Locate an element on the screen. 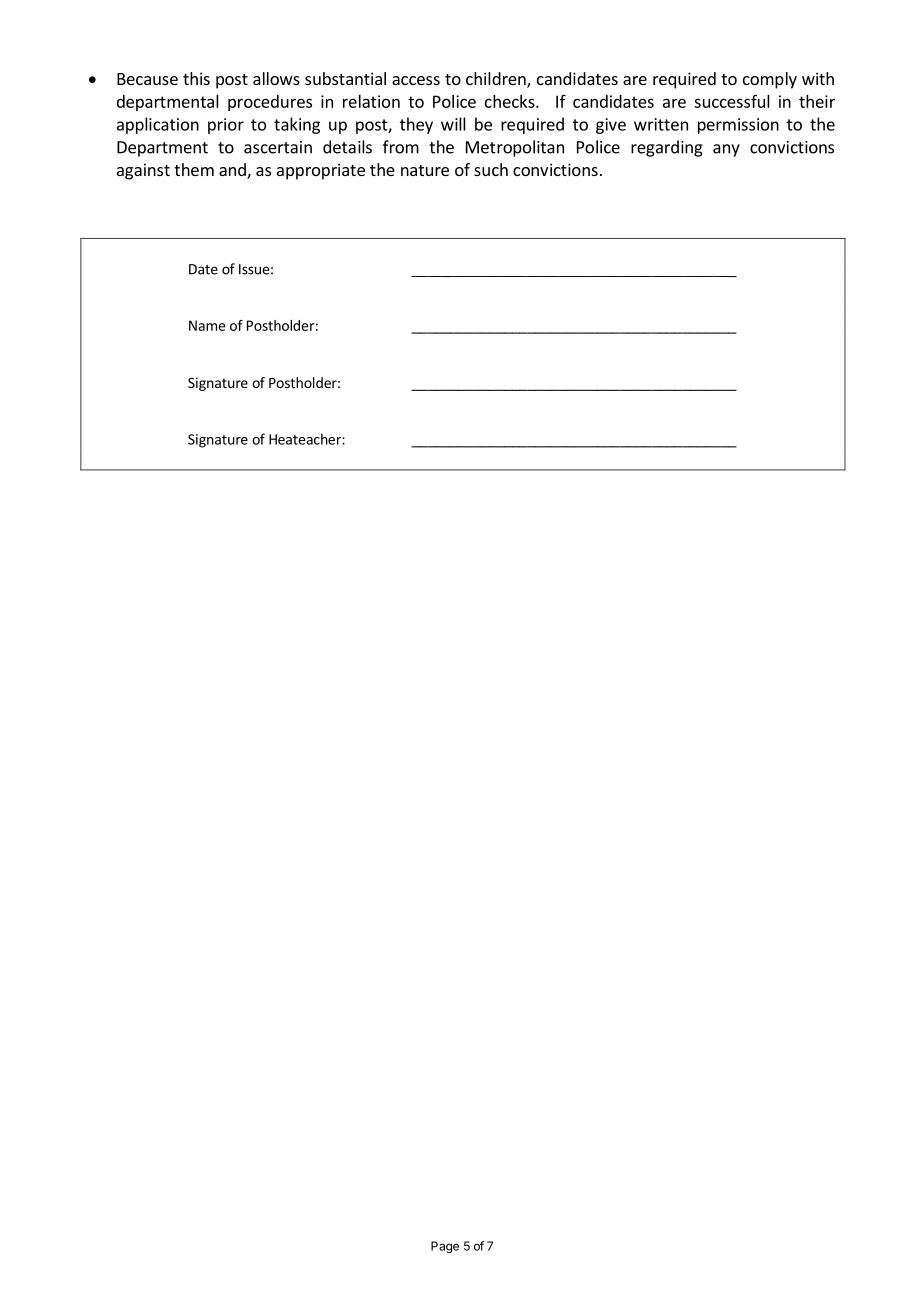 The width and height of the screenshot is (924, 1308). Issue is located at coordinates (254, 269).
